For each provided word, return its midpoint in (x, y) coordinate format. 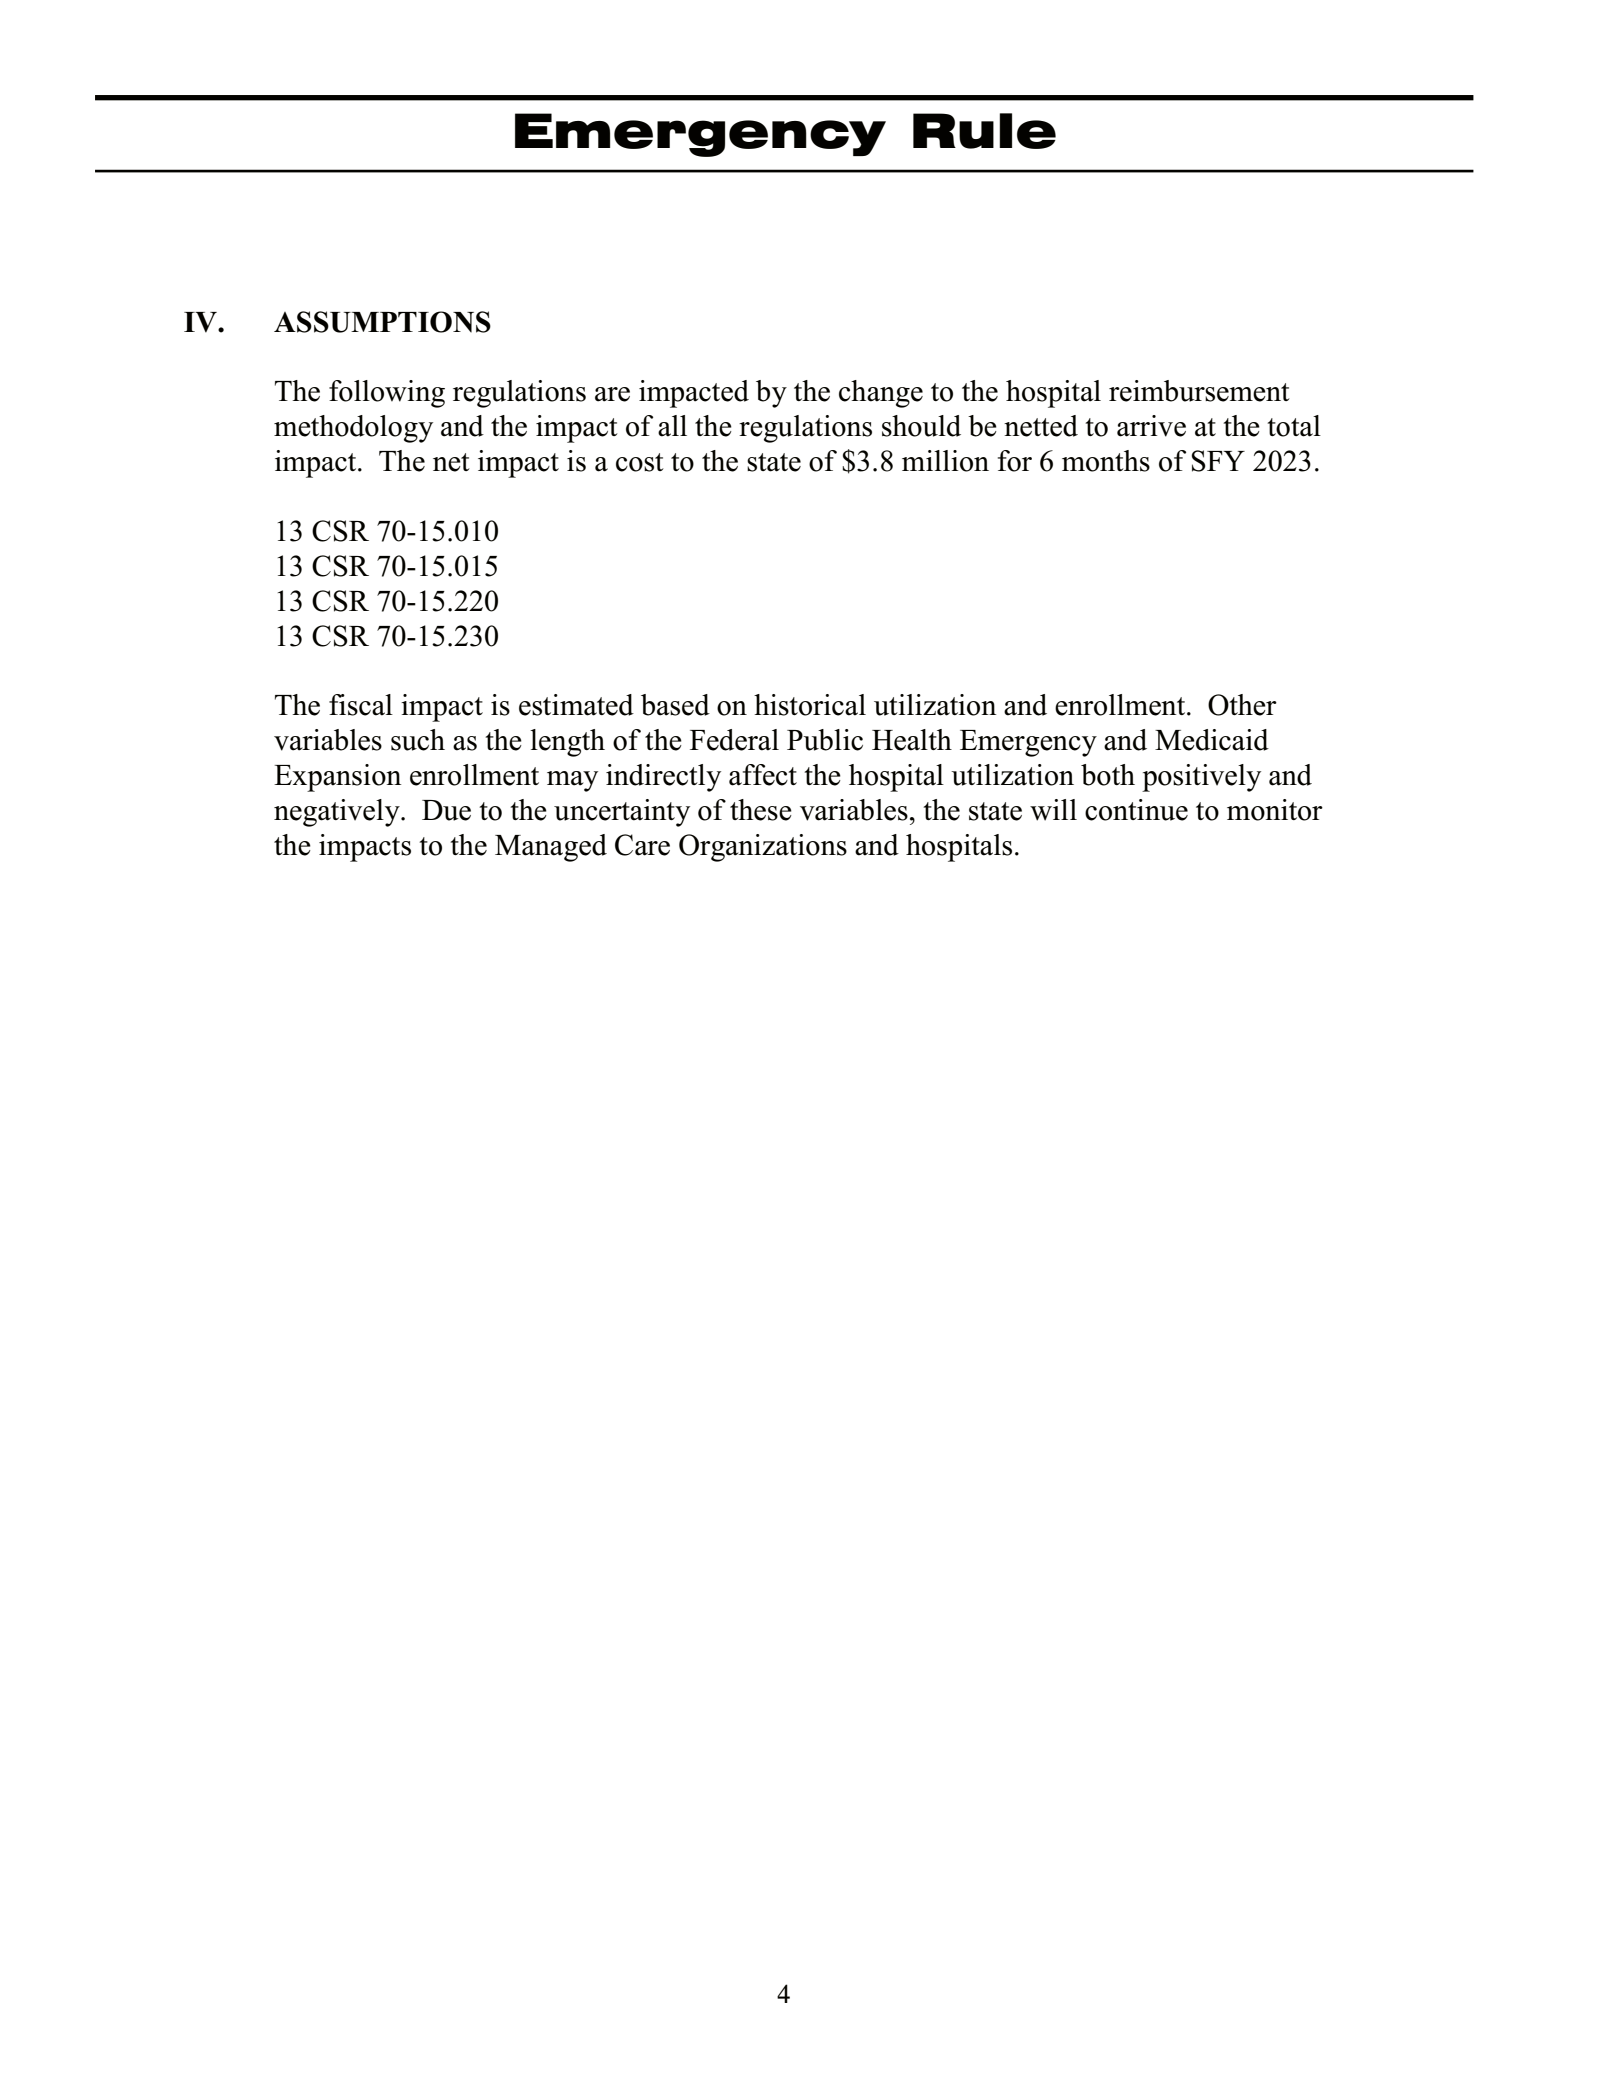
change (881, 394)
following (387, 394)
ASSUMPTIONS (382, 322)
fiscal (361, 705)
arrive (1151, 426)
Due (446, 810)
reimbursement (1199, 391)
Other (1242, 705)
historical (810, 705)
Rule (984, 131)
